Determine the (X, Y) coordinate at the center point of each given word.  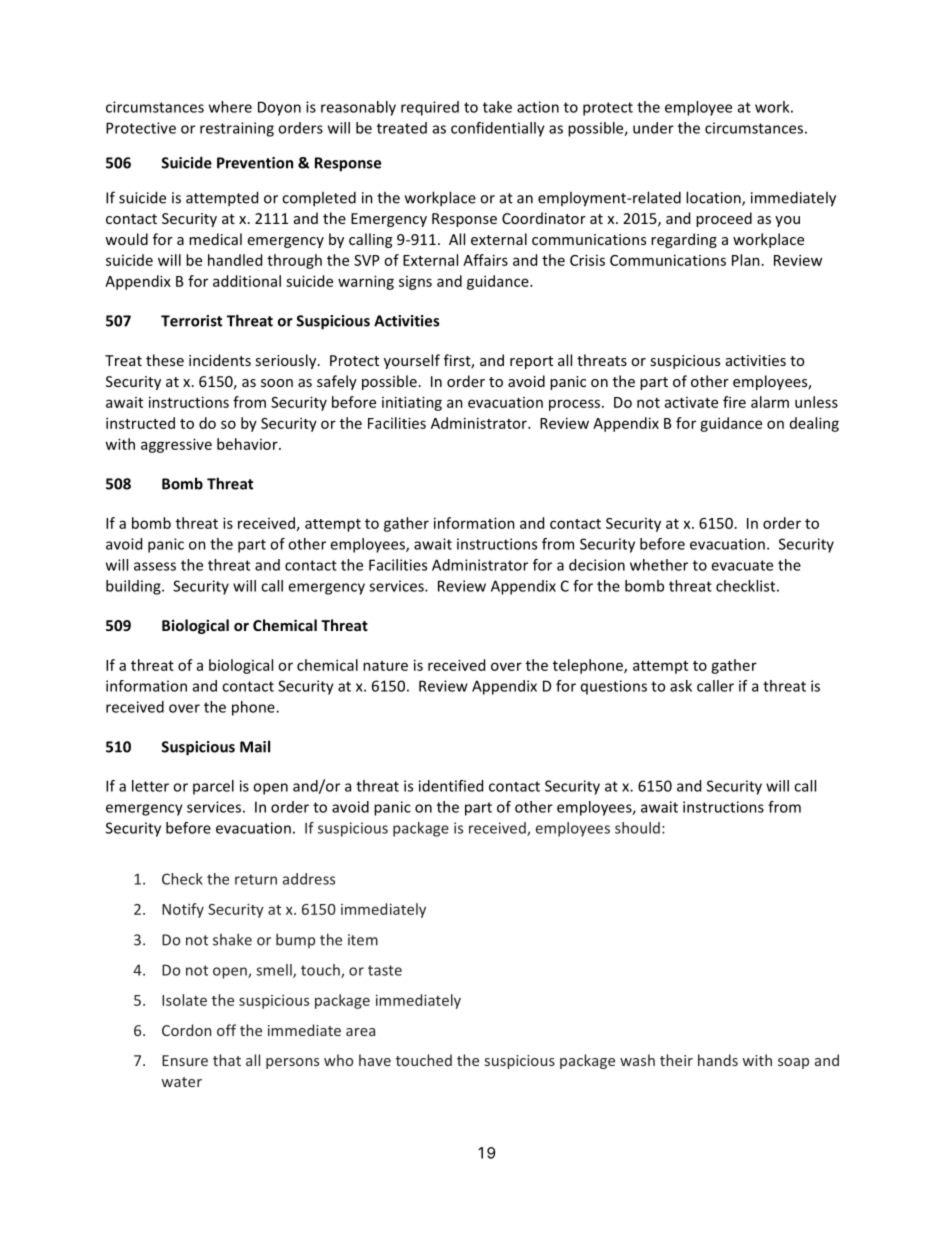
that (227, 1060)
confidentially (498, 129)
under (653, 128)
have (375, 1060)
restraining (237, 129)
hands (718, 1060)
